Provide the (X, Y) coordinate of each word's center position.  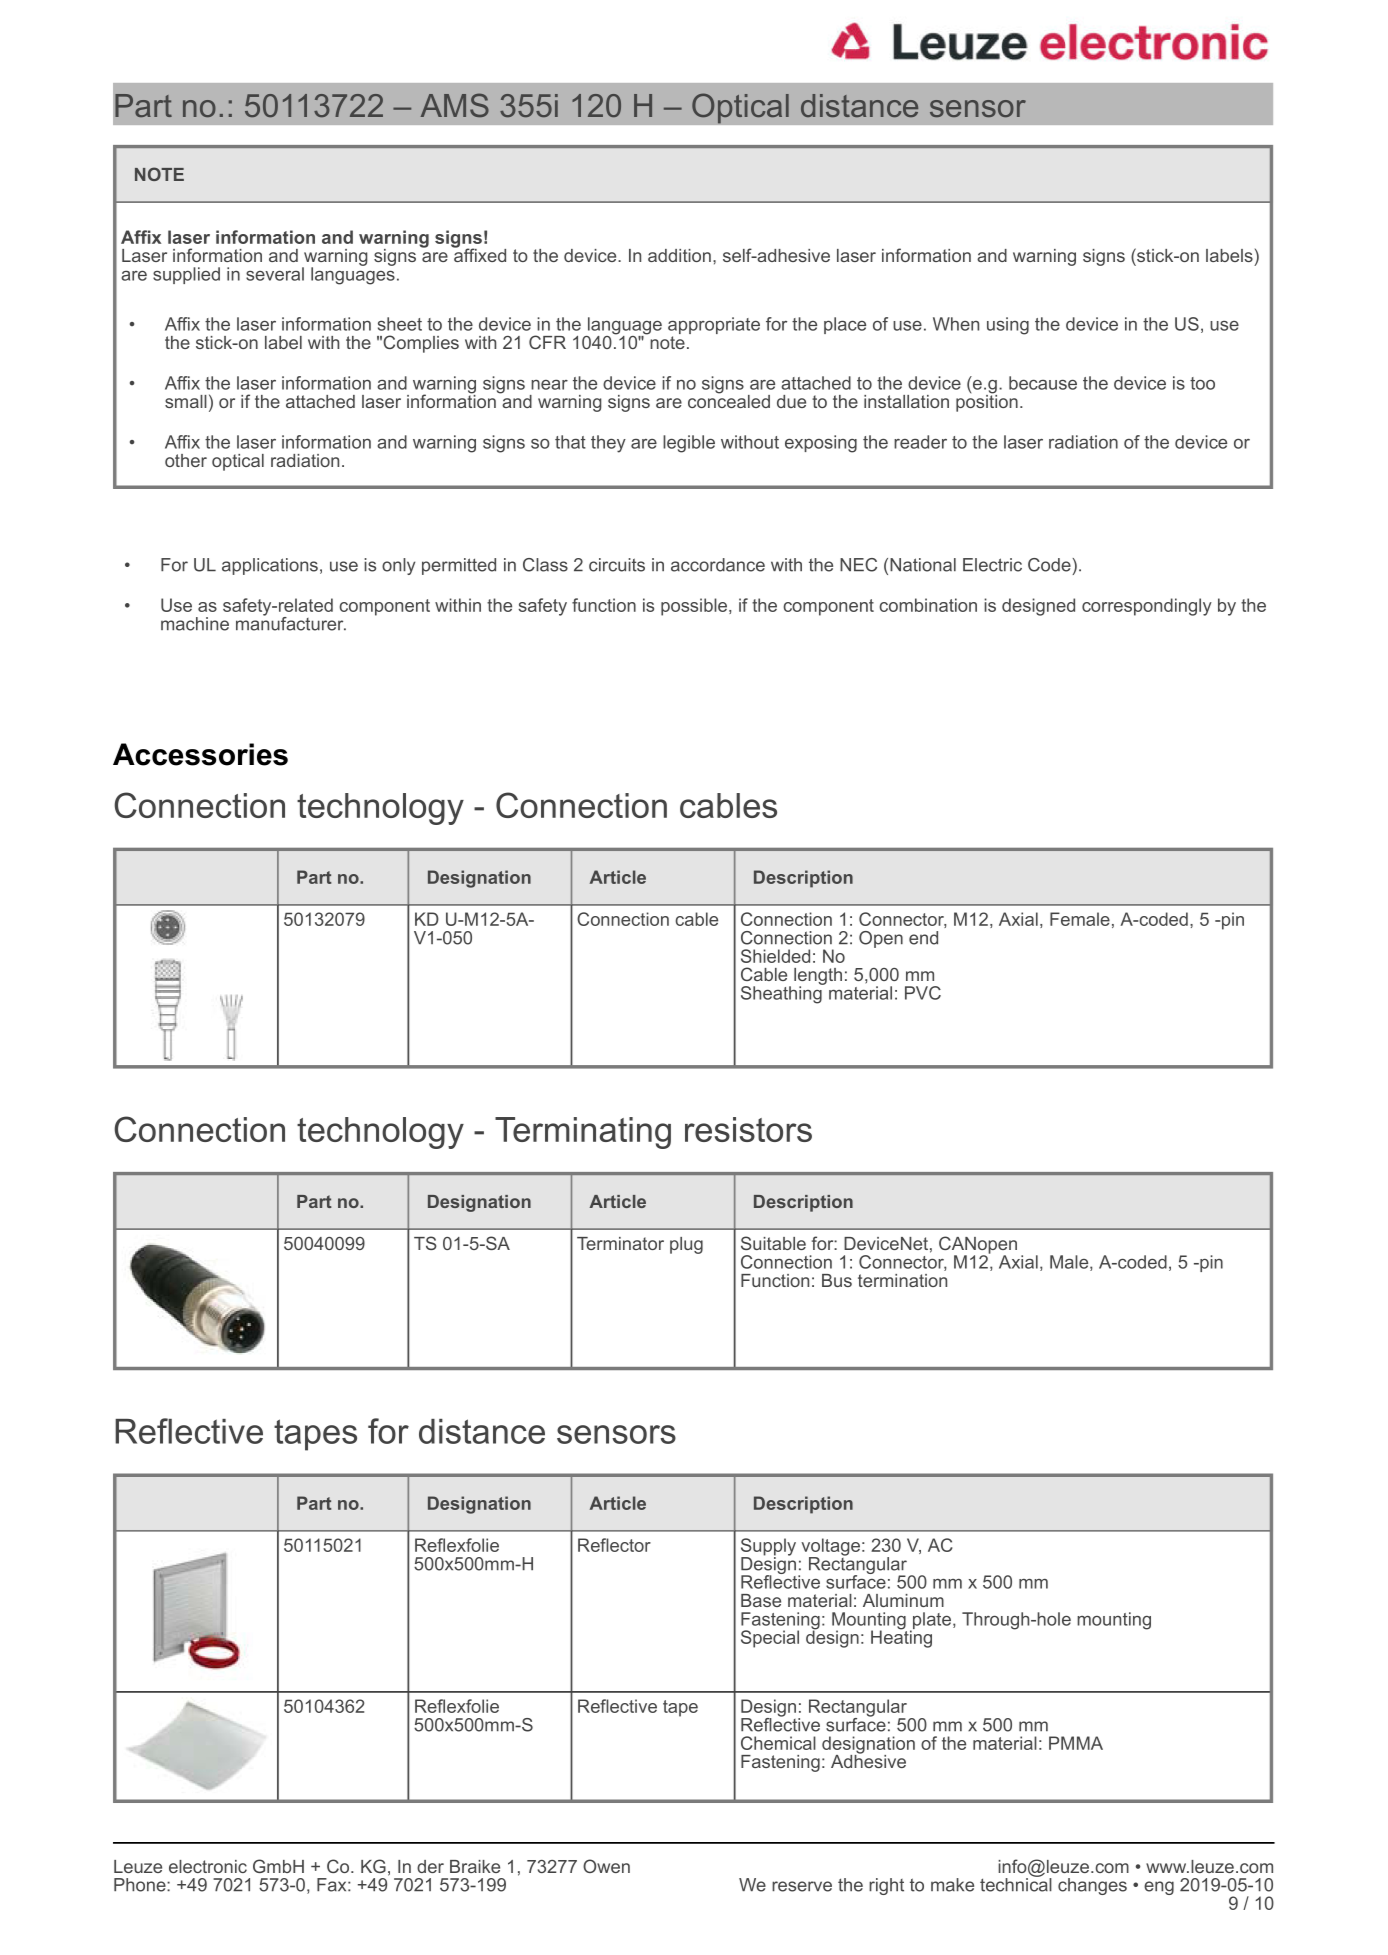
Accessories (200, 754)
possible (695, 607)
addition (679, 255)
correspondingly (1147, 607)
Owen (606, 1866)
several (275, 274)
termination (902, 1280)
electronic (208, 1866)
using (1008, 326)
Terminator (620, 1243)
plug (686, 1245)
